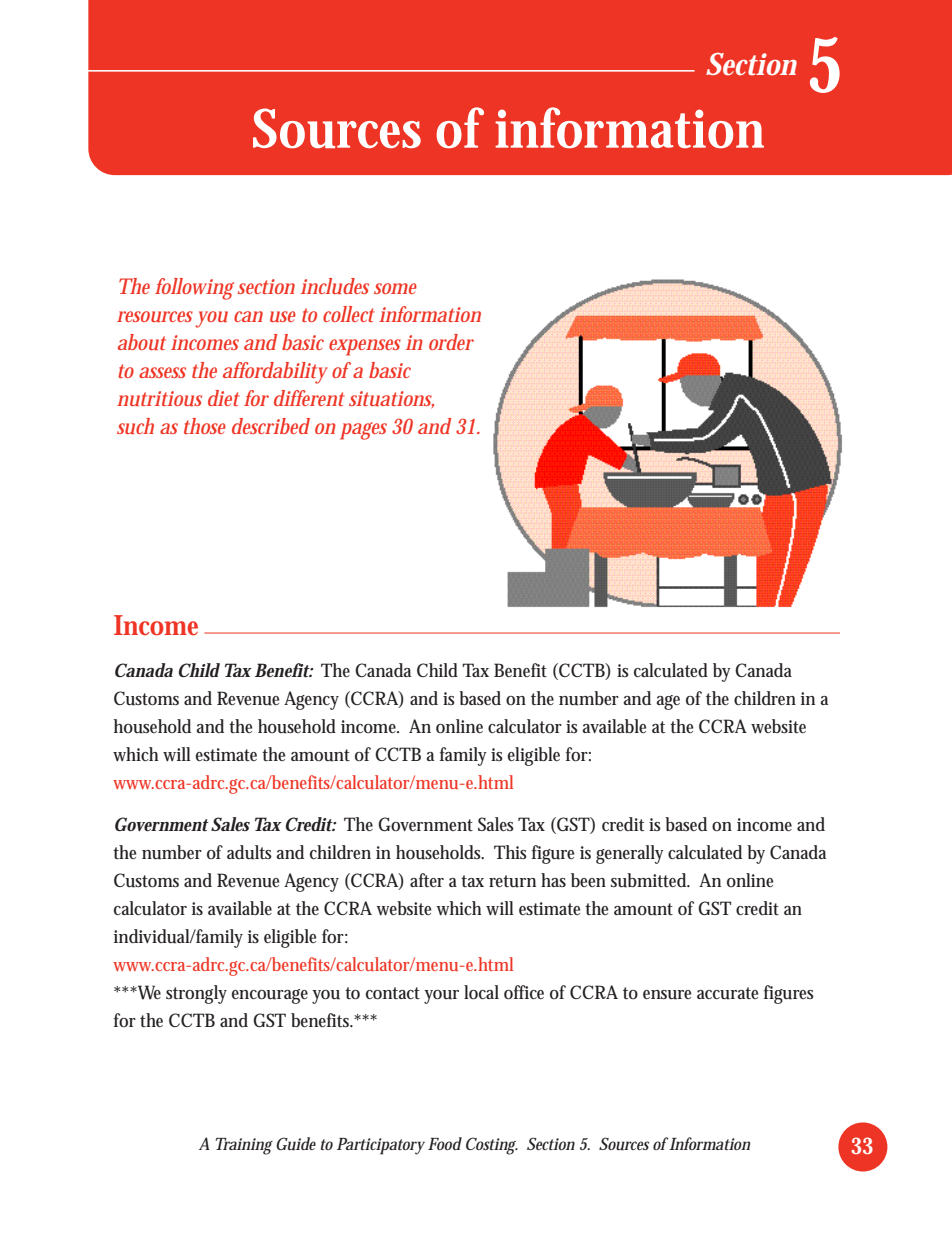 This image has height=1233, width=952. I want to click on those, so click(205, 426).
